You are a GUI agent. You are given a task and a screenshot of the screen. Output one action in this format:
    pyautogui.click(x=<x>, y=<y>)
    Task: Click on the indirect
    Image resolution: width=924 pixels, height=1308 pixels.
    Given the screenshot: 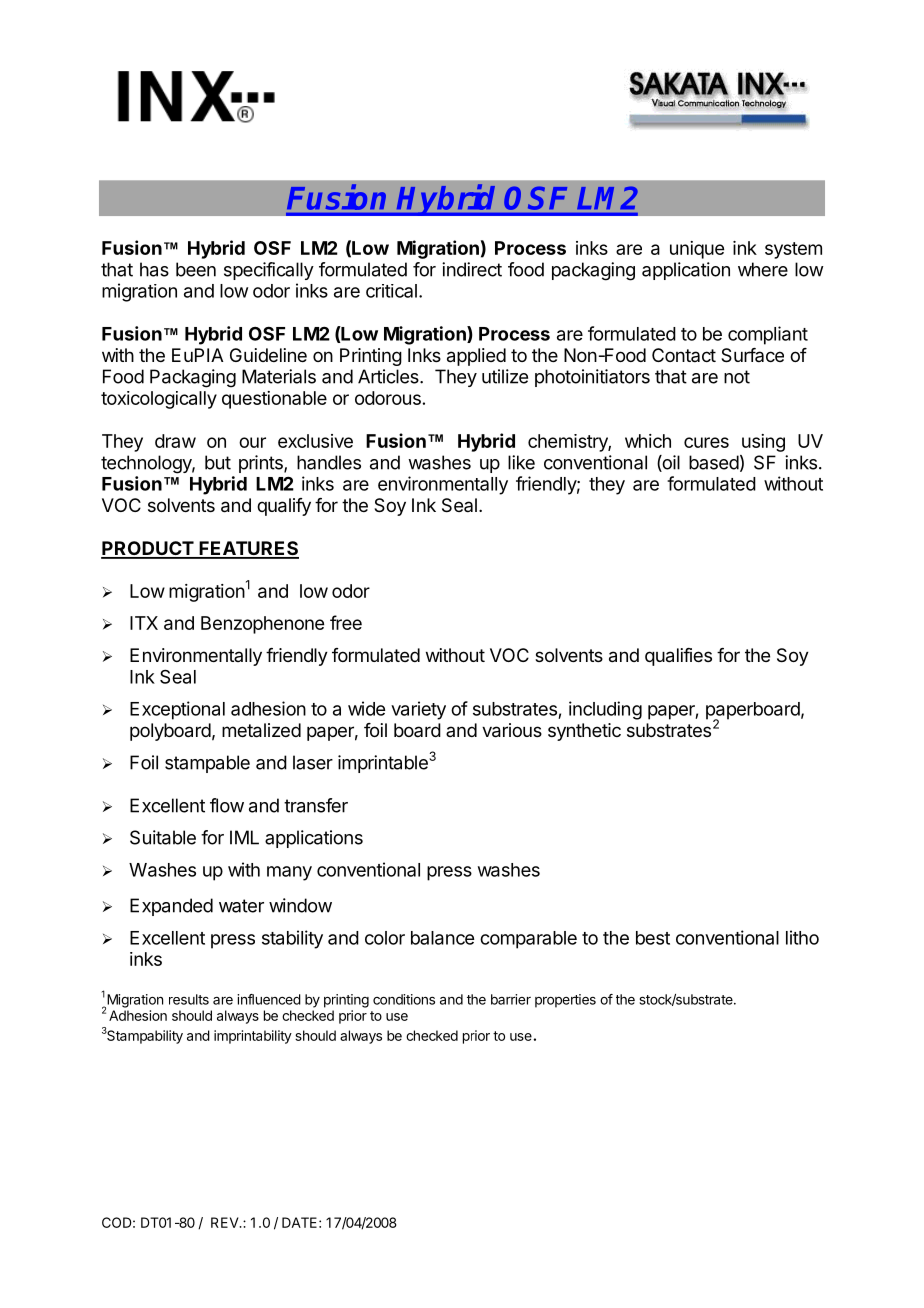 What is the action you would take?
    pyautogui.click(x=472, y=269)
